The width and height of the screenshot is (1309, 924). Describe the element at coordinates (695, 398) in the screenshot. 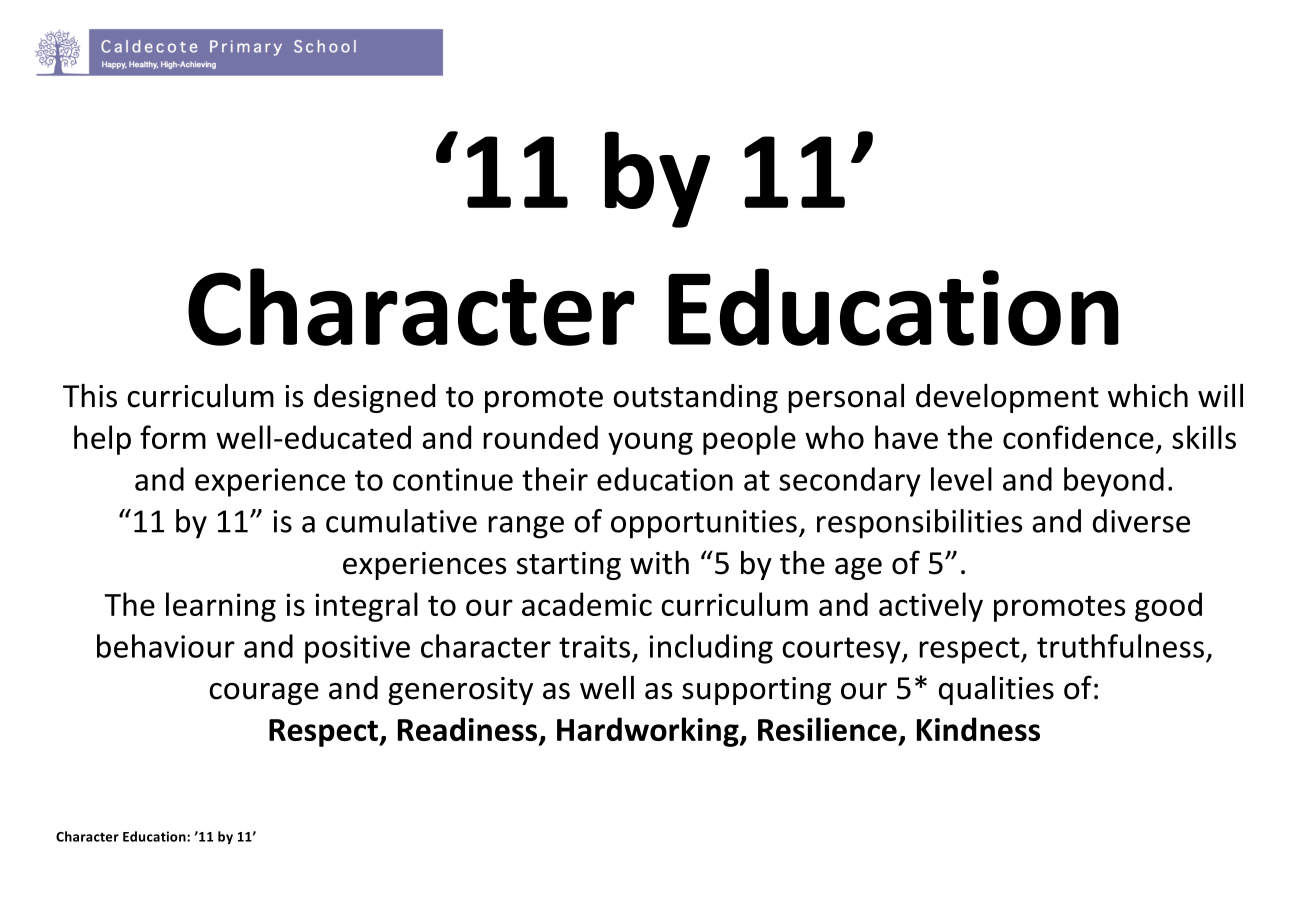

I see `outstanding` at that location.
